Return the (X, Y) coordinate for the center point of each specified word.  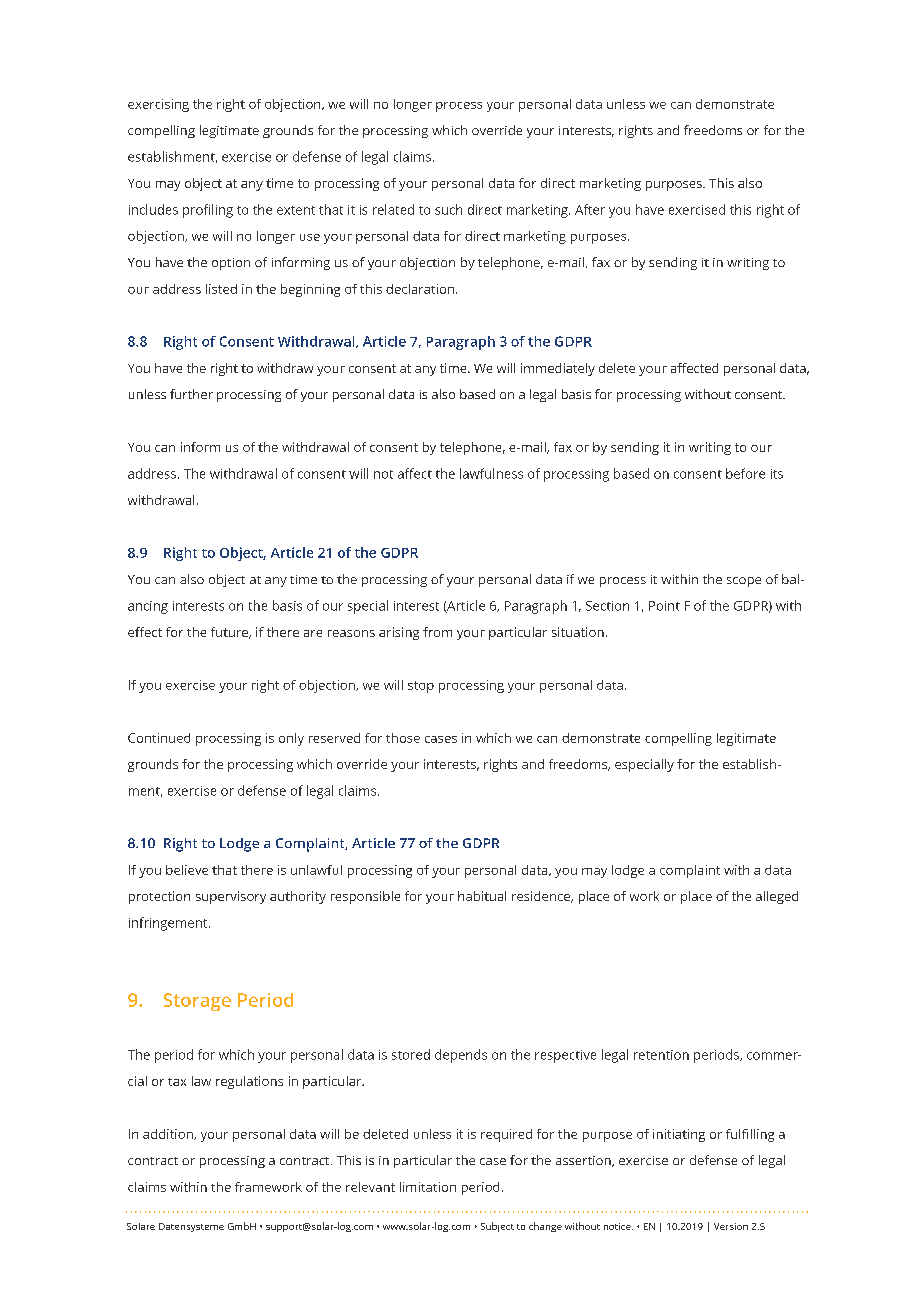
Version (731, 1226)
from (437, 632)
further (191, 394)
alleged (777, 897)
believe (187, 870)
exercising (158, 105)
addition (169, 1134)
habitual (482, 896)
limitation (428, 1187)
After (590, 209)
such (448, 209)
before (745, 473)
